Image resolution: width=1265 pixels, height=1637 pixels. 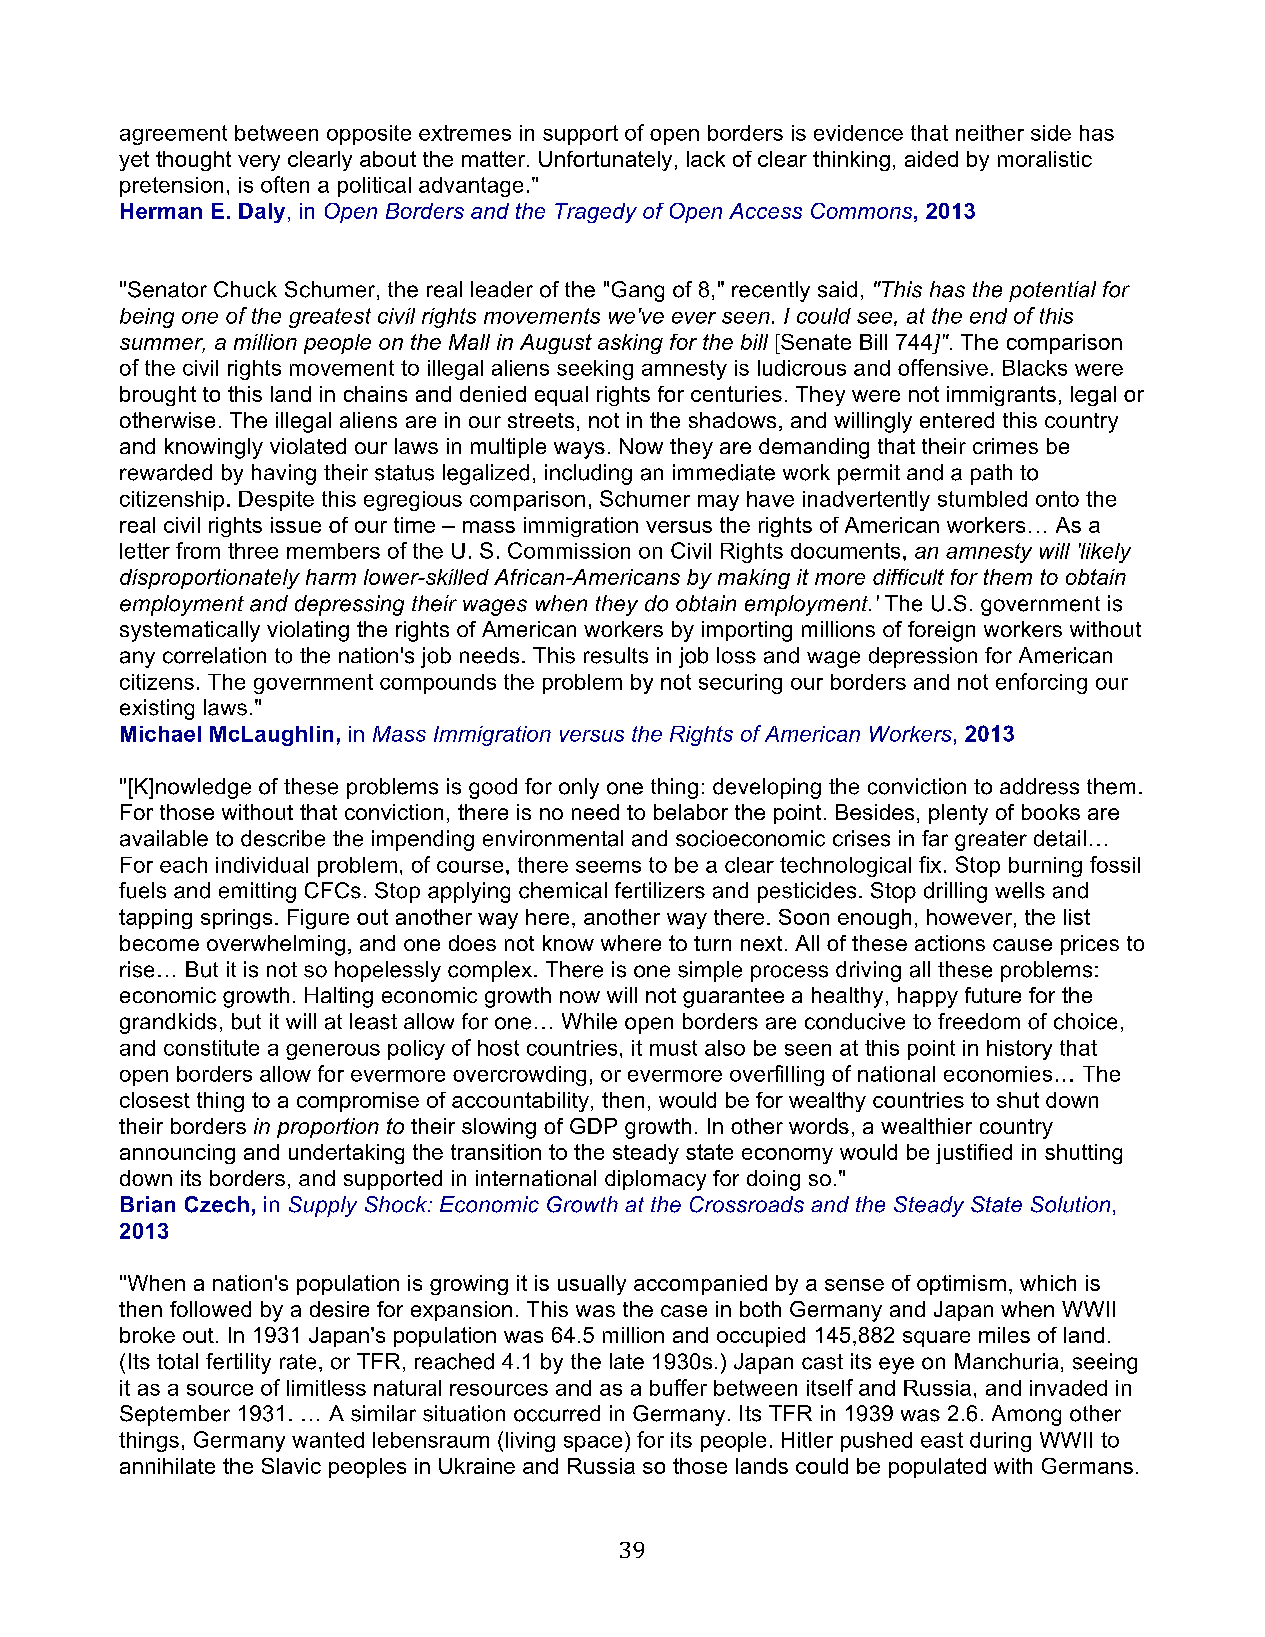 What do you see at coordinates (605, 161) in the screenshot?
I see `Unfortunately` at bounding box center [605, 161].
